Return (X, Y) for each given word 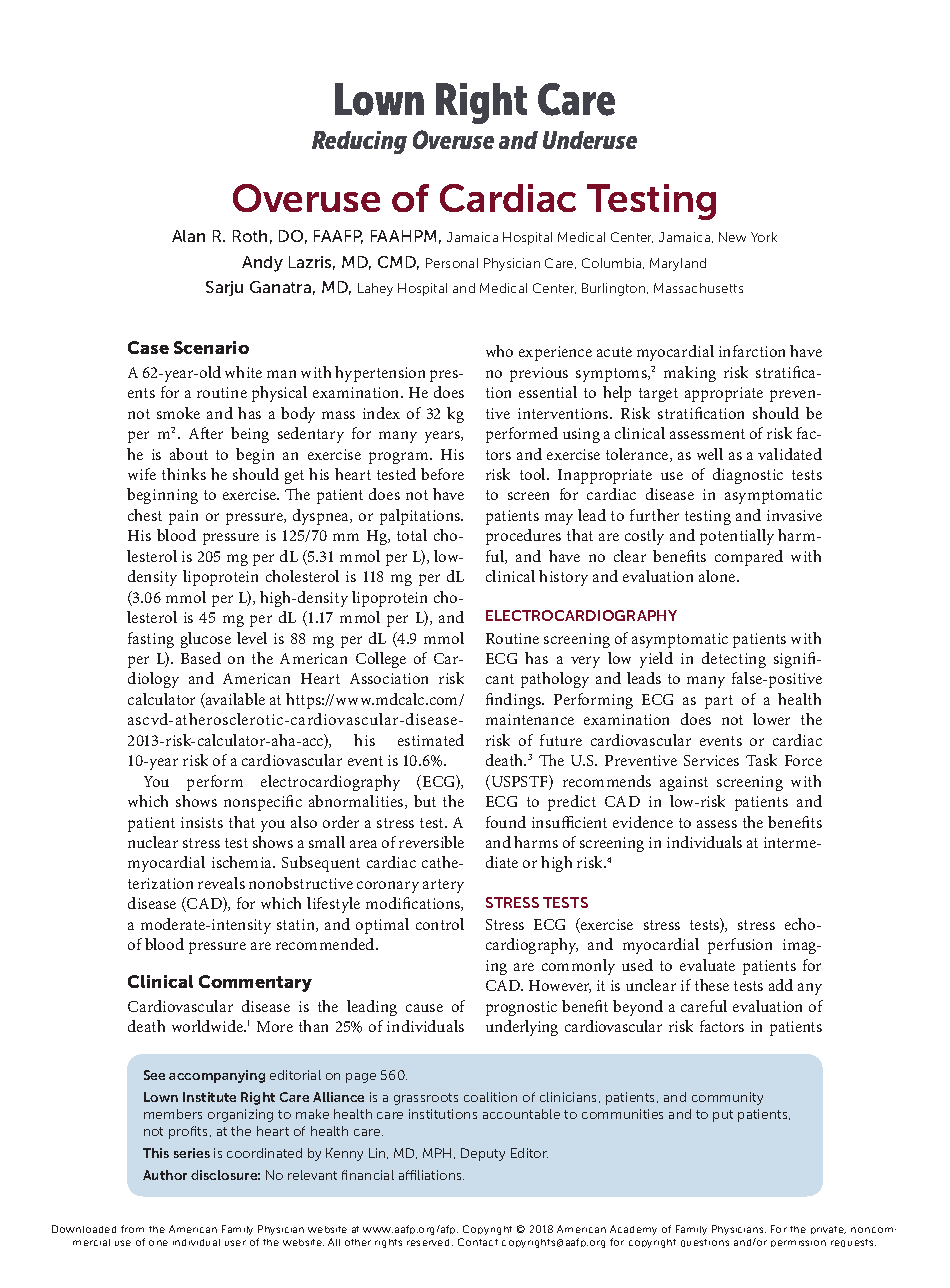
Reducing (359, 142)
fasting (151, 640)
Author (165, 1175)
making (690, 374)
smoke (178, 413)
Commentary (255, 983)
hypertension (380, 374)
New (732, 237)
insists (202, 822)
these (712, 985)
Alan (188, 236)
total (412, 535)
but (425, 801)
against (684, 783)
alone (718, 576)
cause (424, 1008)
